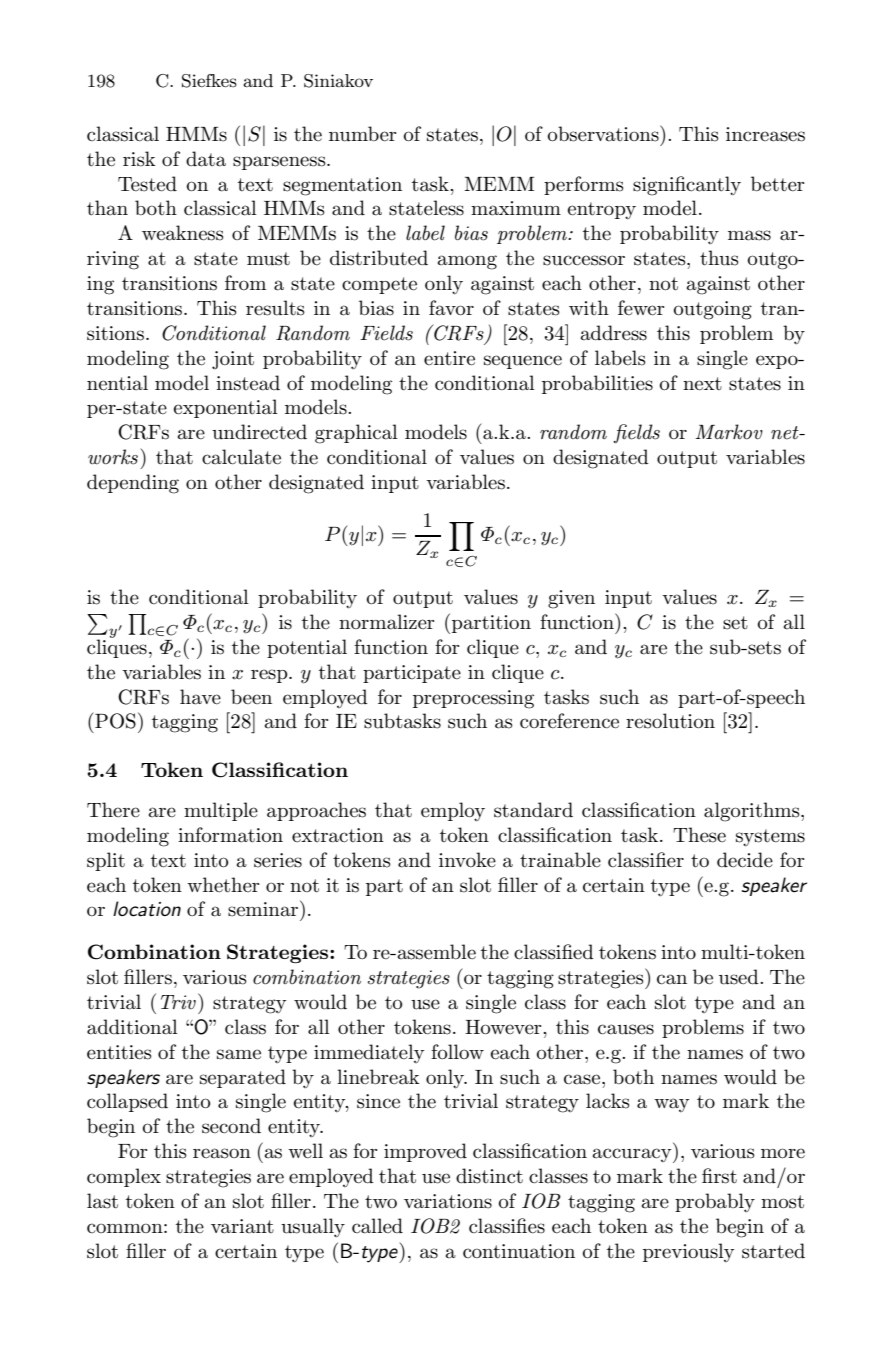 The width and height of the screenshot is (893, 1372). What do you see at coordinates (516, 208) in the screenshot?
I see `maximum` at bounding box center [516, 208].
